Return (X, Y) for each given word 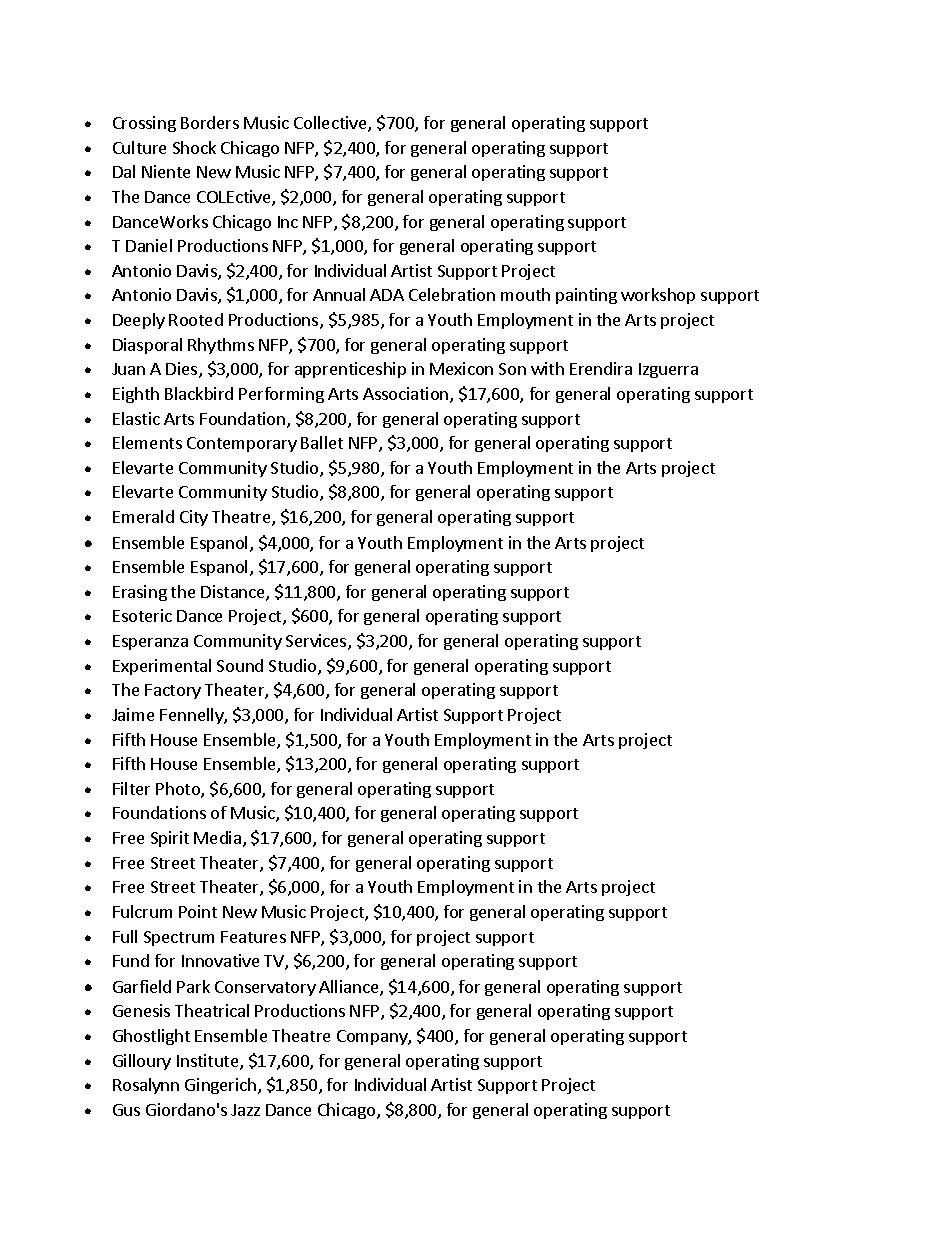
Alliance (350, 988)
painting (586, 296)
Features (253, 937)
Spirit (170, 839)
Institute (209, 1062)
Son (512, 369)
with (547, 368)
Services (317, 642)
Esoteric (142, 615)
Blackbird (199, 393)
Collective (331, 124)
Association (407, 395)
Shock (194, 147)
